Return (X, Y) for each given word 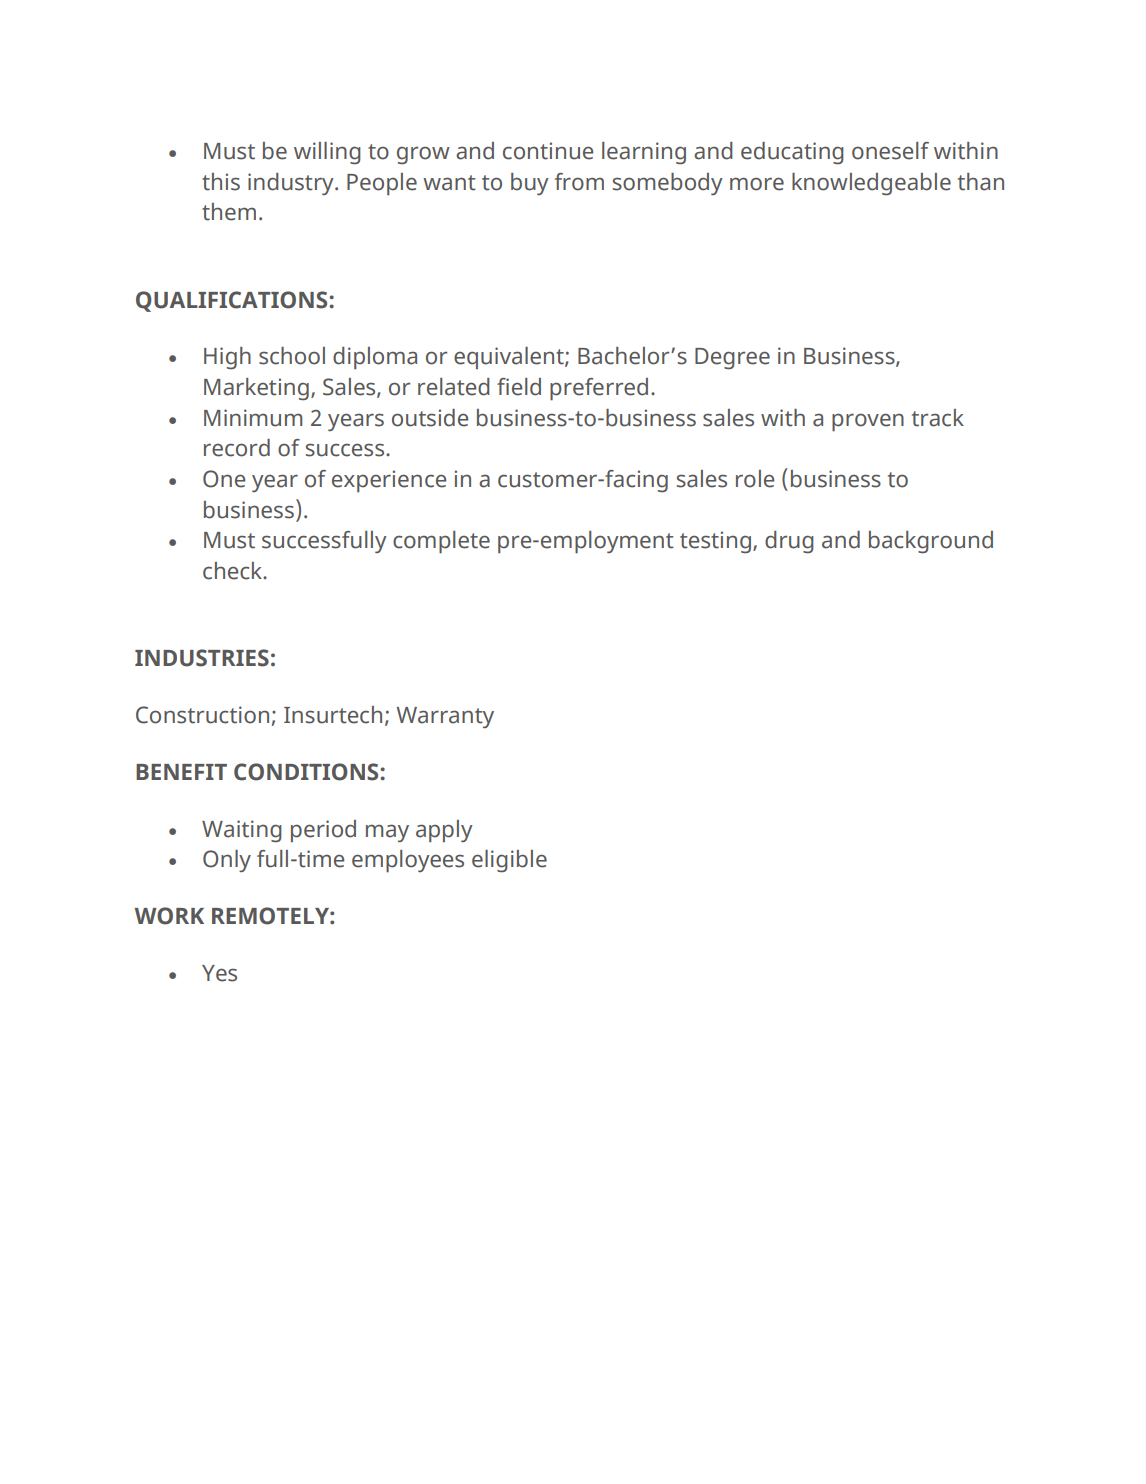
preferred (599, 389)
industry (292, 184)
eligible (509, 861)
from (579, 182)
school (292, 356)
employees (408, 861)
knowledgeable (871, 184)
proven (868, 422)
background (931, 542)
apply (444, 831)
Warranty (445, 717)
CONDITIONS (307, 772)
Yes (219, 973)
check (234, 571)
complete (441, 542)
